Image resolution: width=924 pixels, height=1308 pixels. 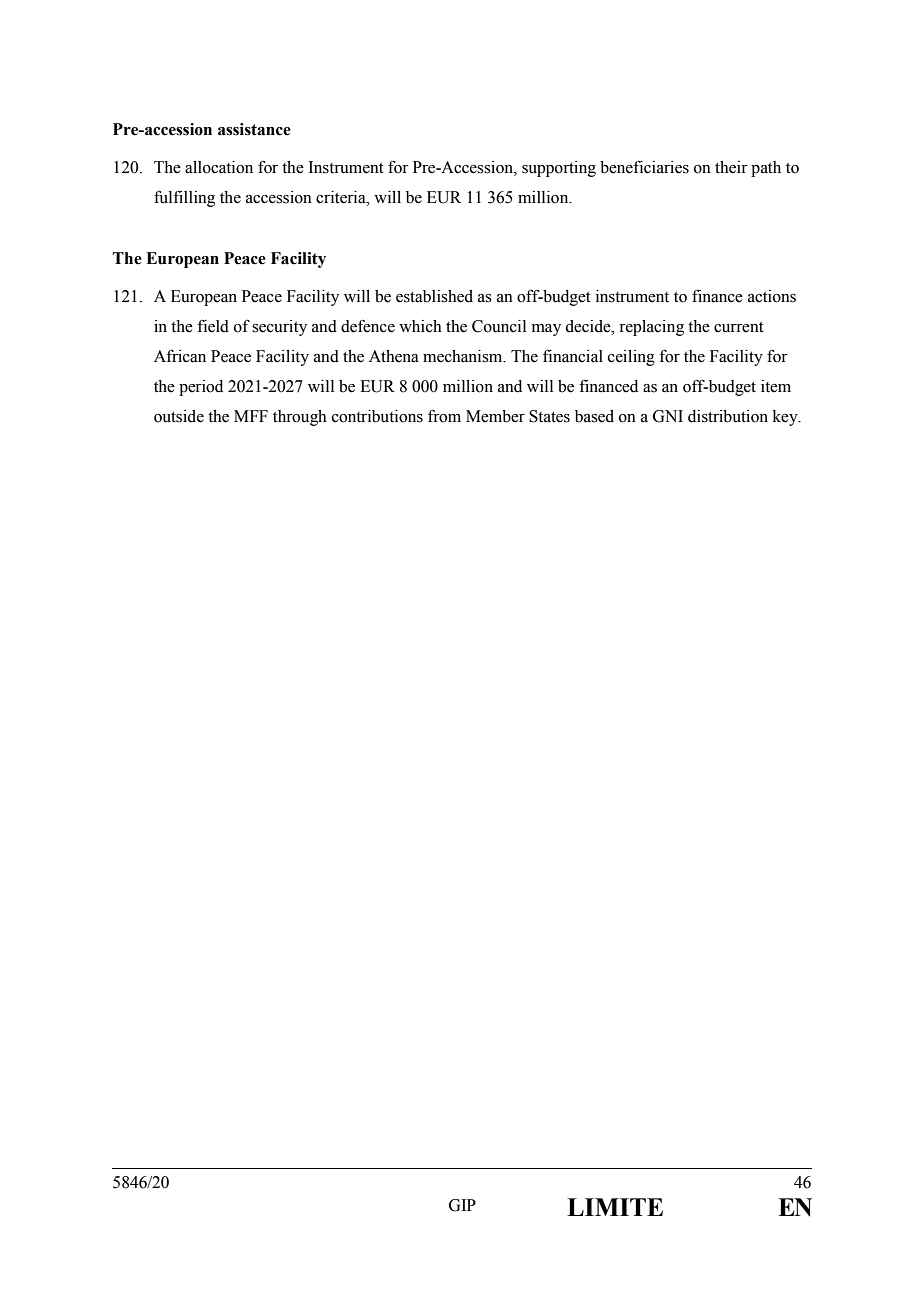 What do you see at coordinates (462, 1205) in the screenshot?
I see `GIP` at bounding box center [462, 1205].
